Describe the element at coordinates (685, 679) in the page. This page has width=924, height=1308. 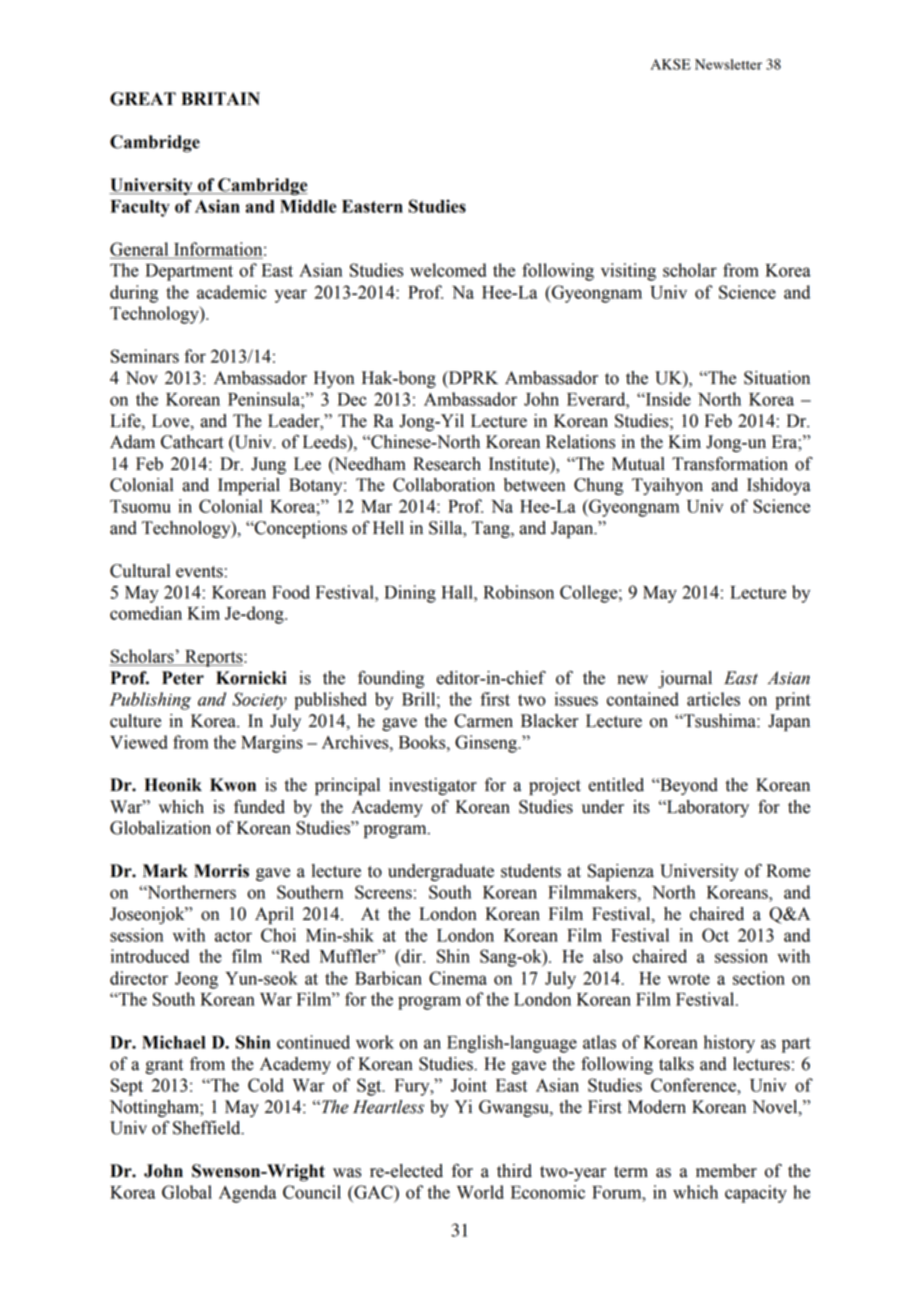
I see `journal` at that location.
